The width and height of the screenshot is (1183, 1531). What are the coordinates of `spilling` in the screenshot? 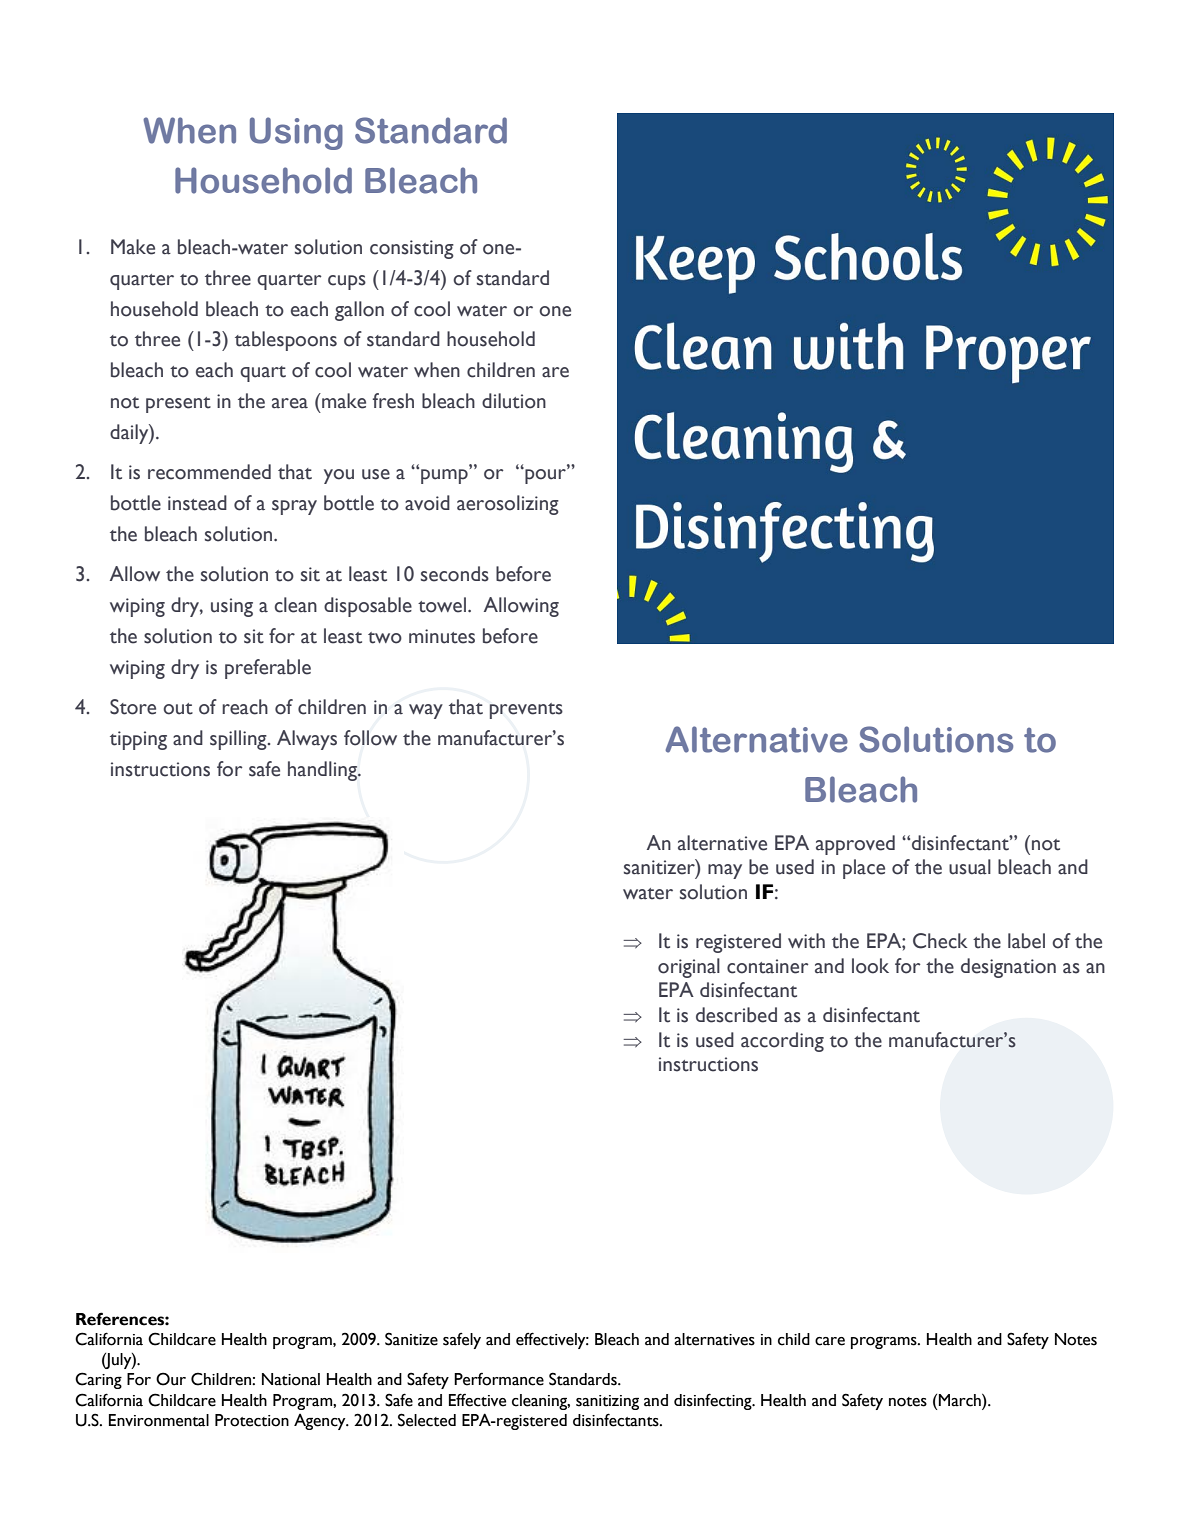 It's located at (239, 740).
